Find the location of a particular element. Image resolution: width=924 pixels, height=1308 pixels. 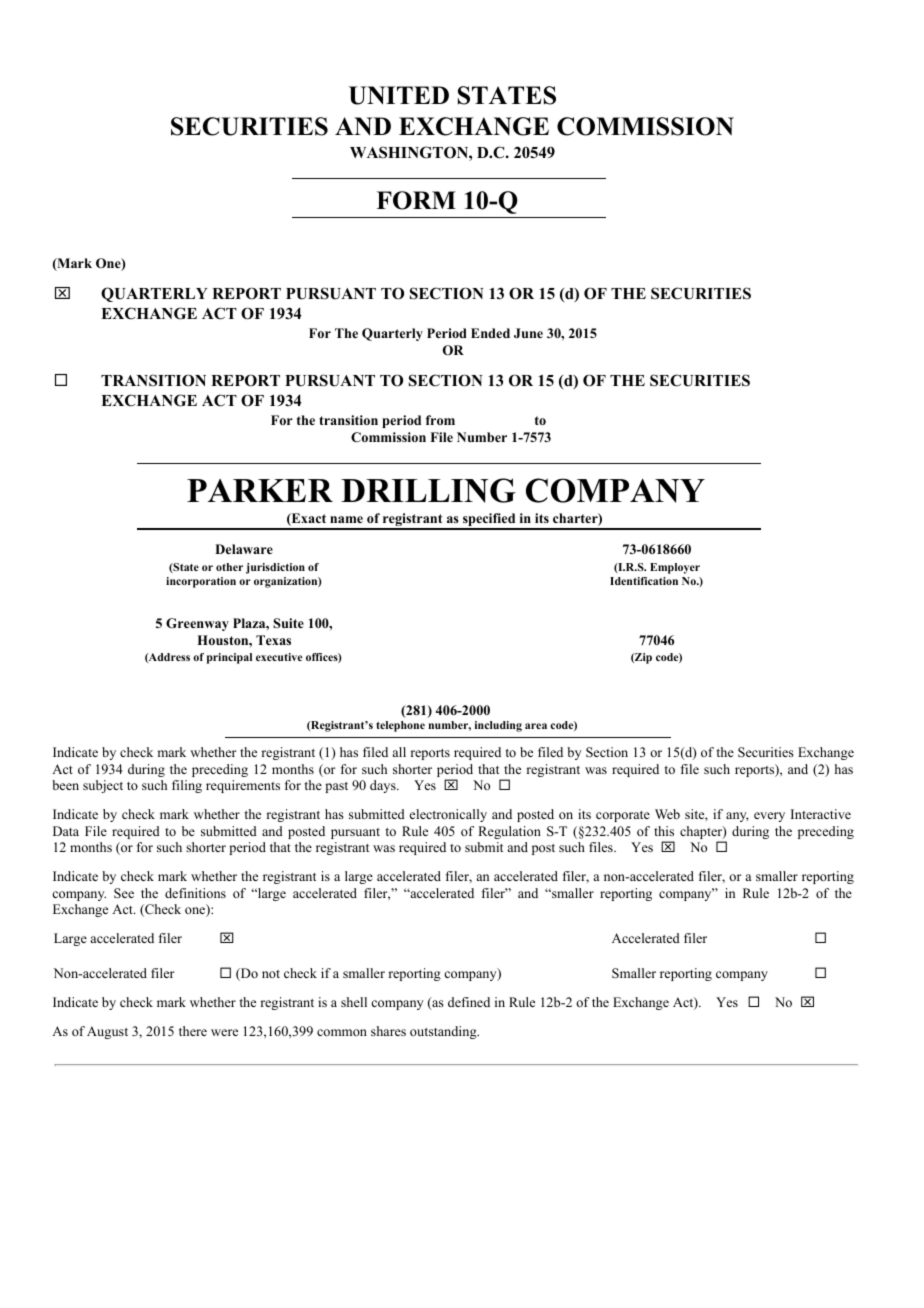

this is located at coordinates (664, 831).
